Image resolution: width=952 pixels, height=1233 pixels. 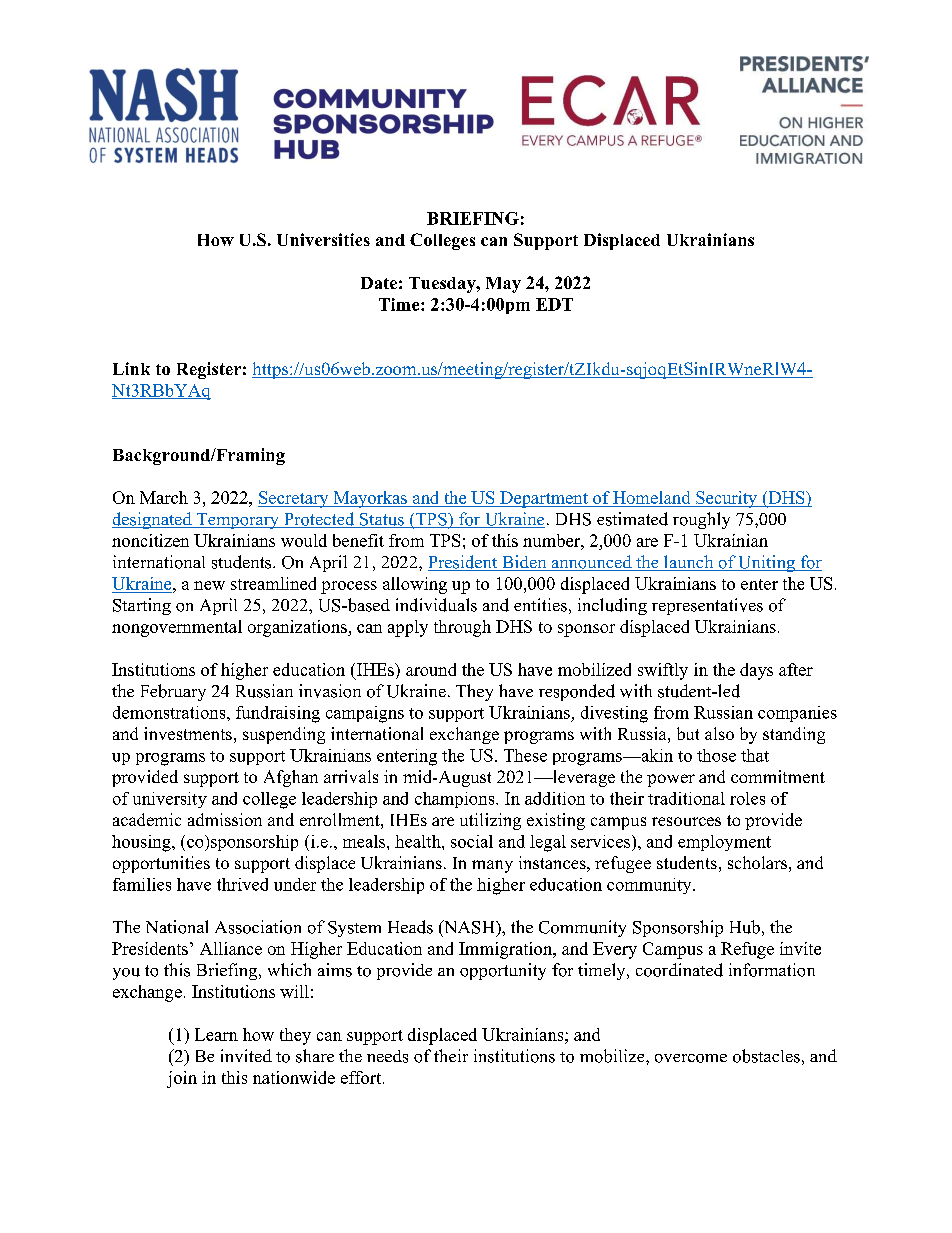 What do you see at coordinates (323, 239) in the image?
I see `Universities` at bounding box center [323, 239].
